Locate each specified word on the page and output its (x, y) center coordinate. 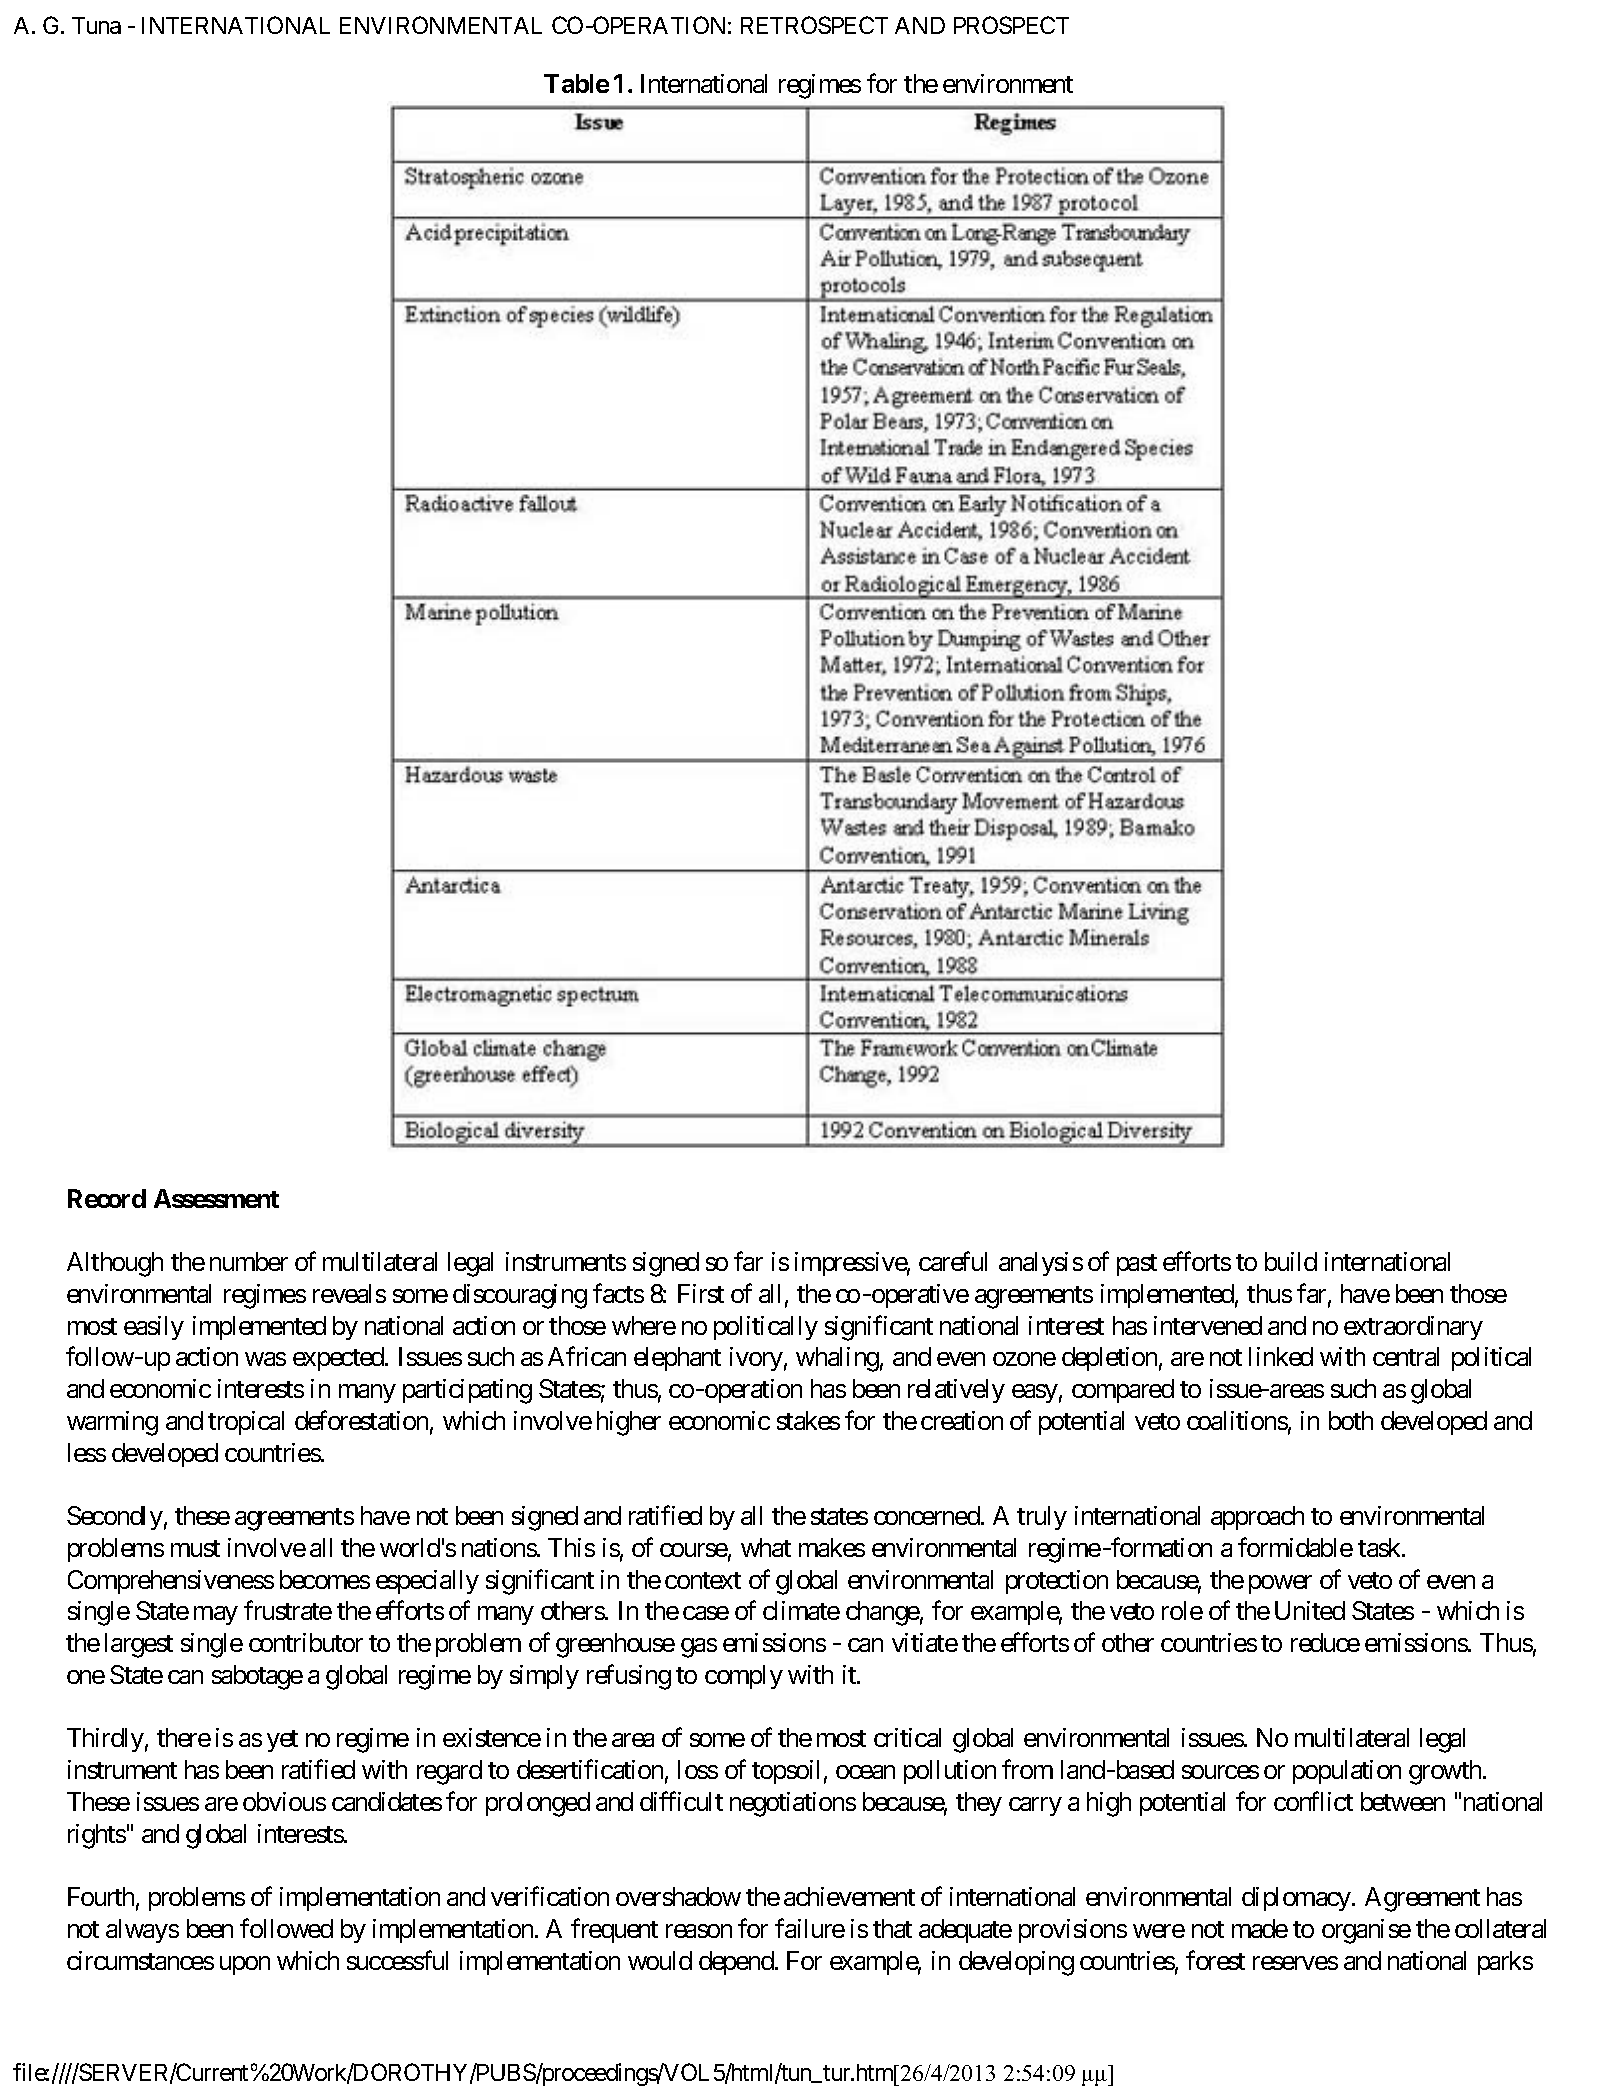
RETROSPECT (814, 25)
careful (953, 1261)
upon (245, 1965)
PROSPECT (1011, 25)
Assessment (216, 1198)
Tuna (96, 25)
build (1291, 1261)
